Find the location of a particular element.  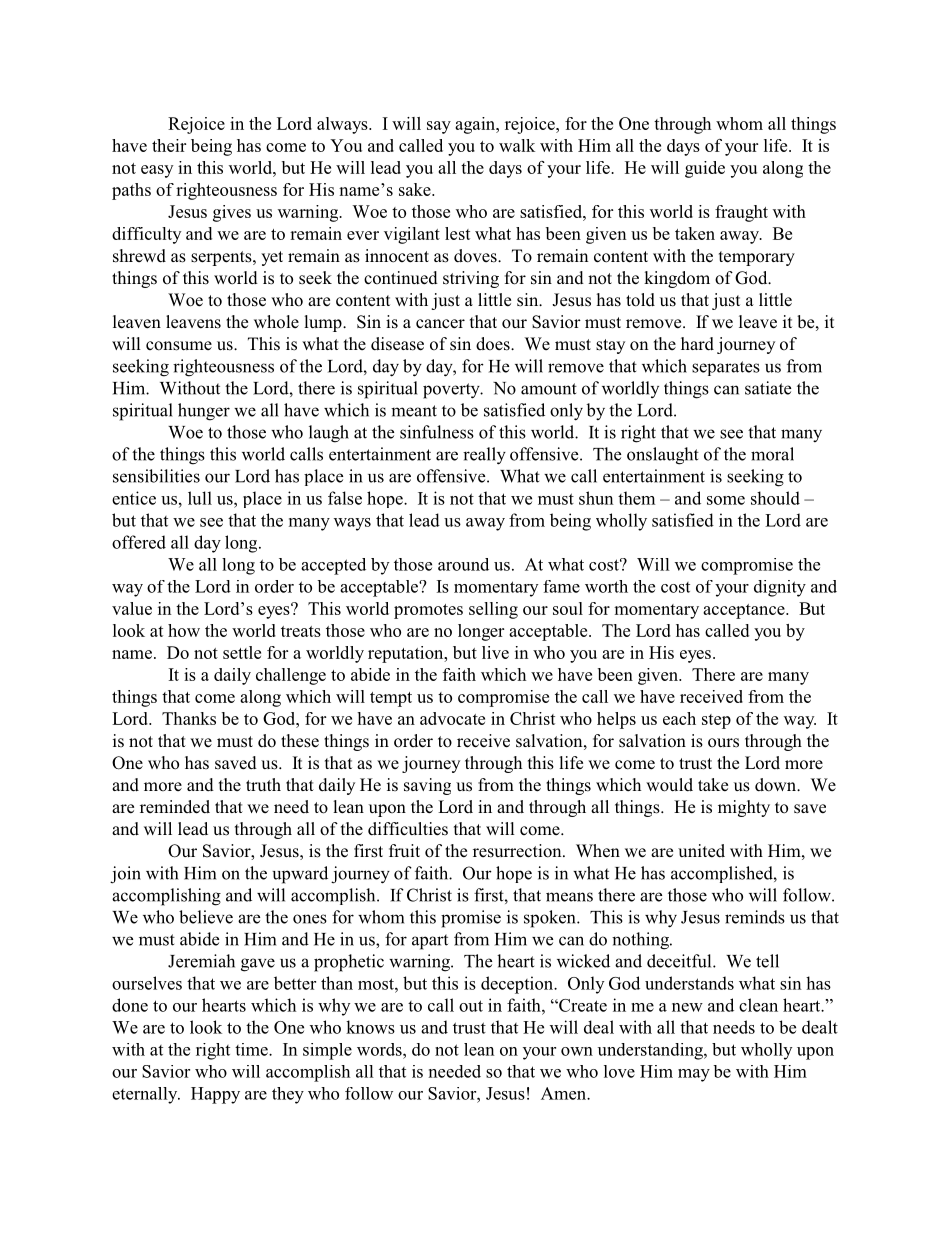

their is located at coordinates (169, 145).
